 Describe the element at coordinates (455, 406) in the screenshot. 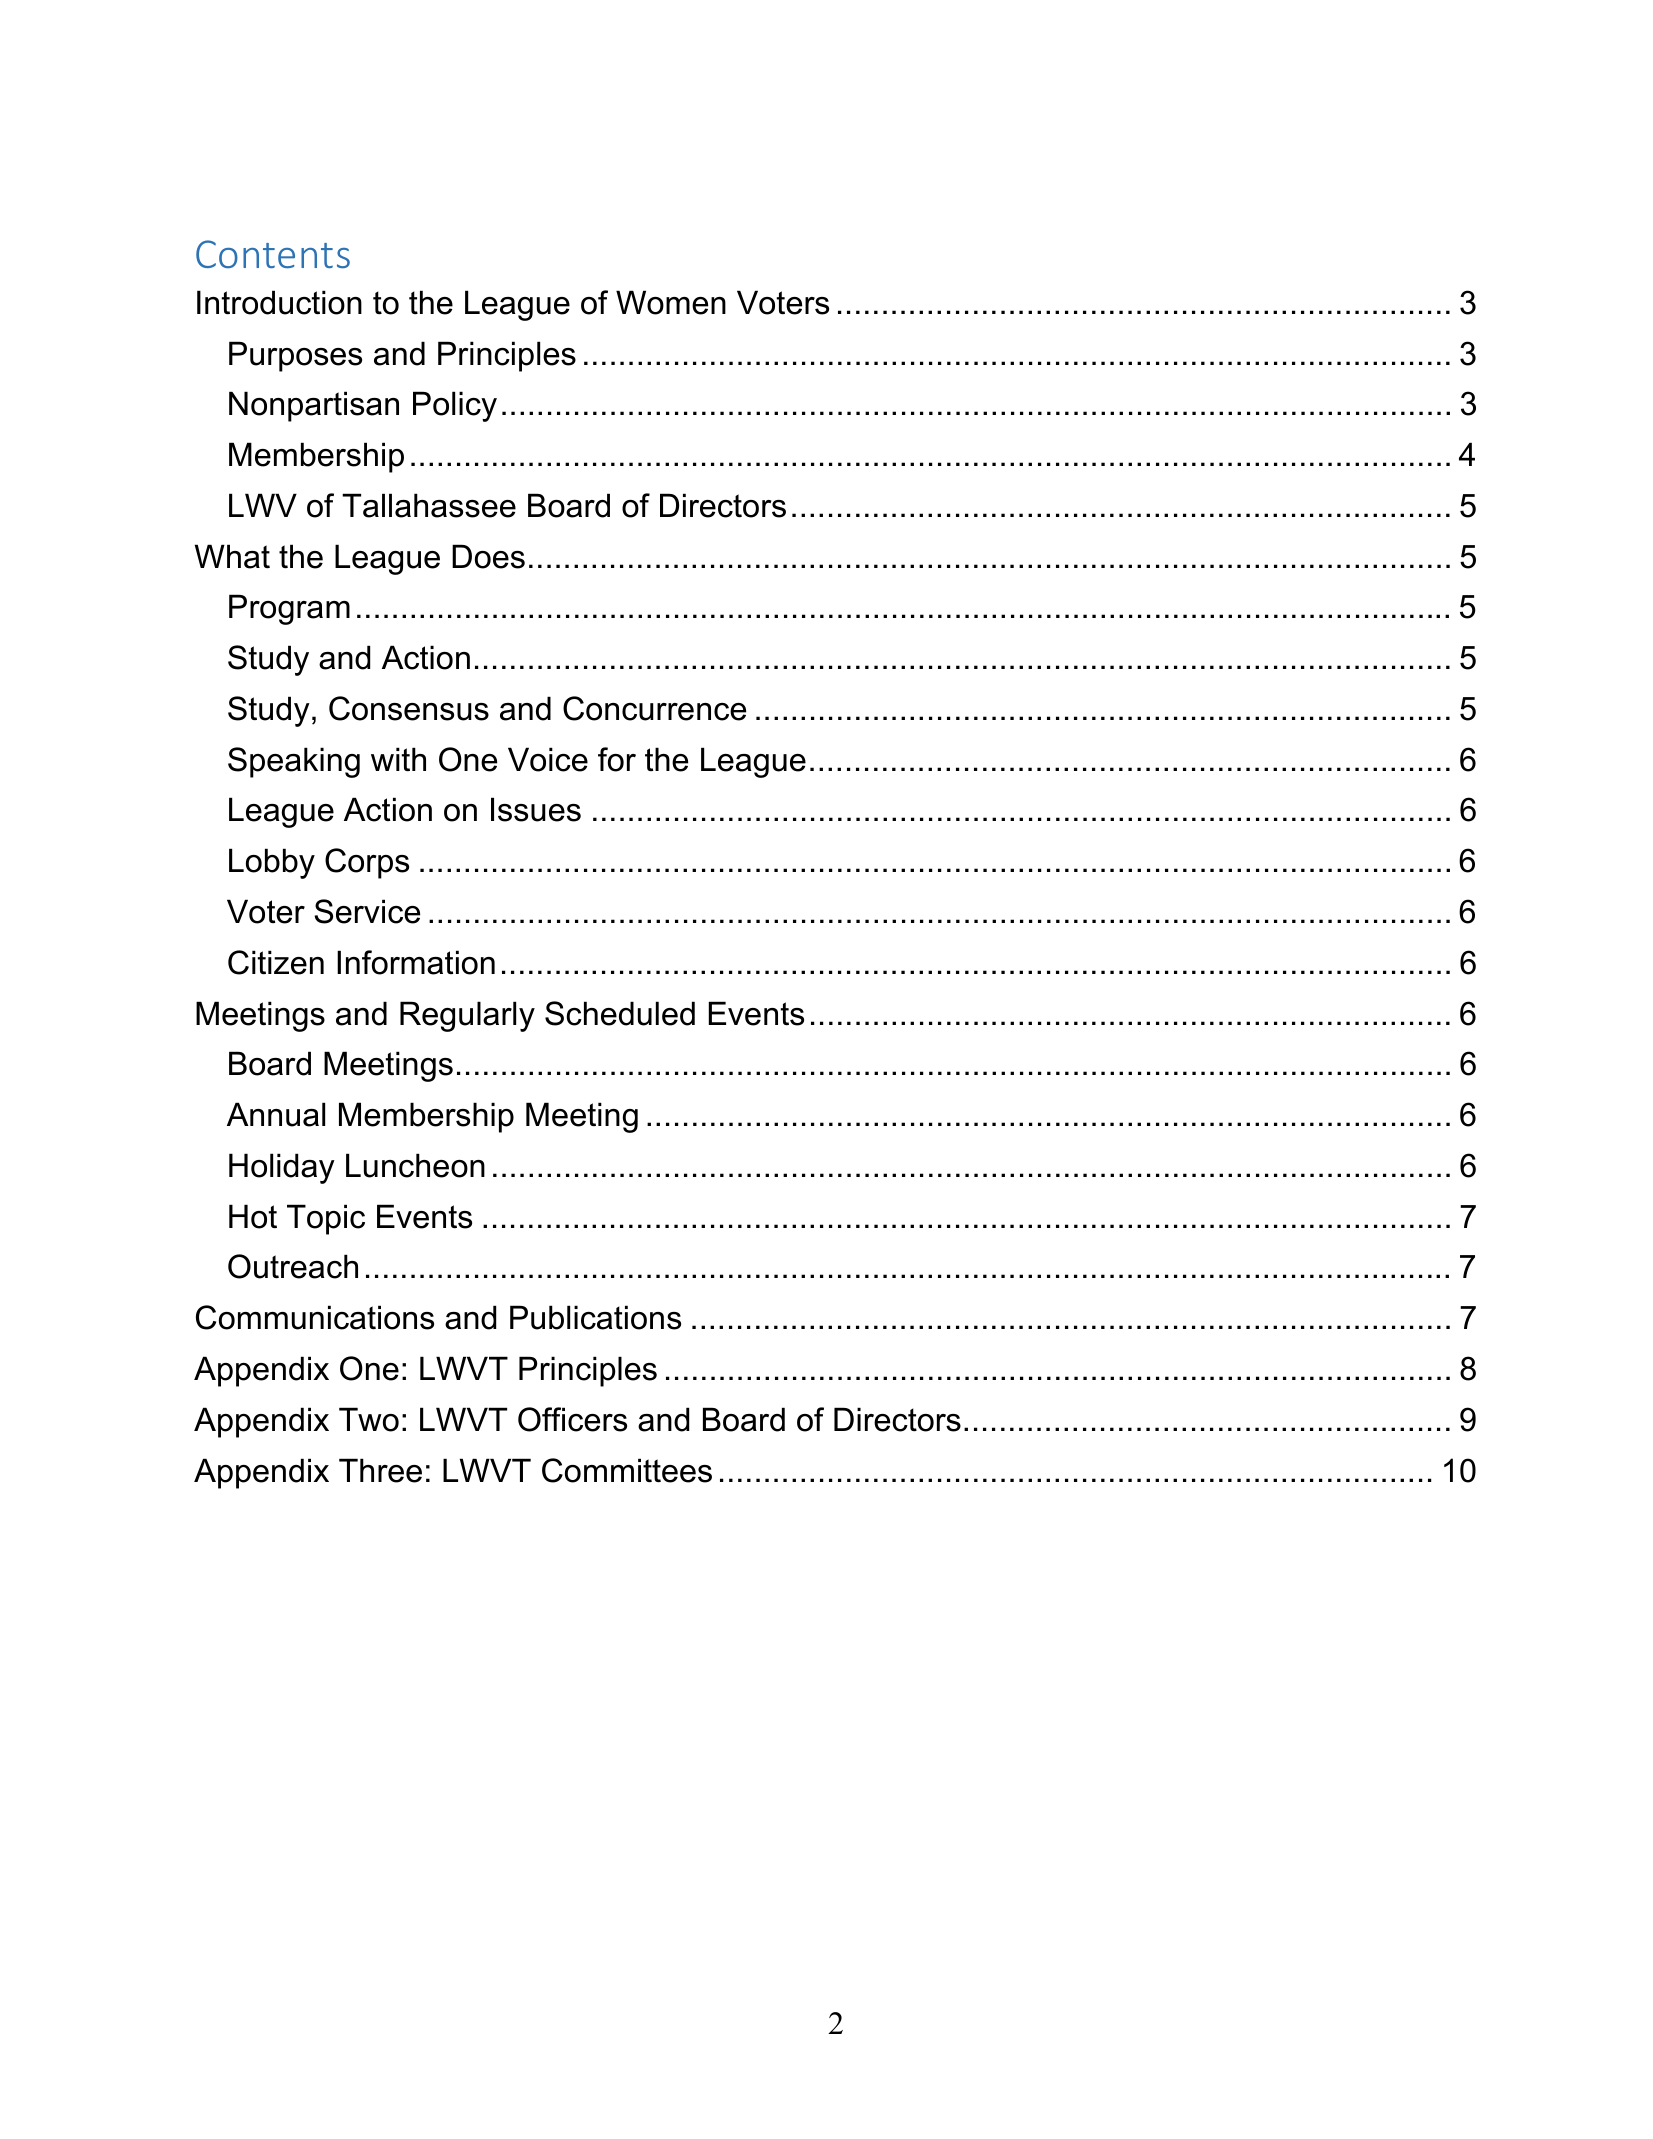

I see `Policy` at that location.
